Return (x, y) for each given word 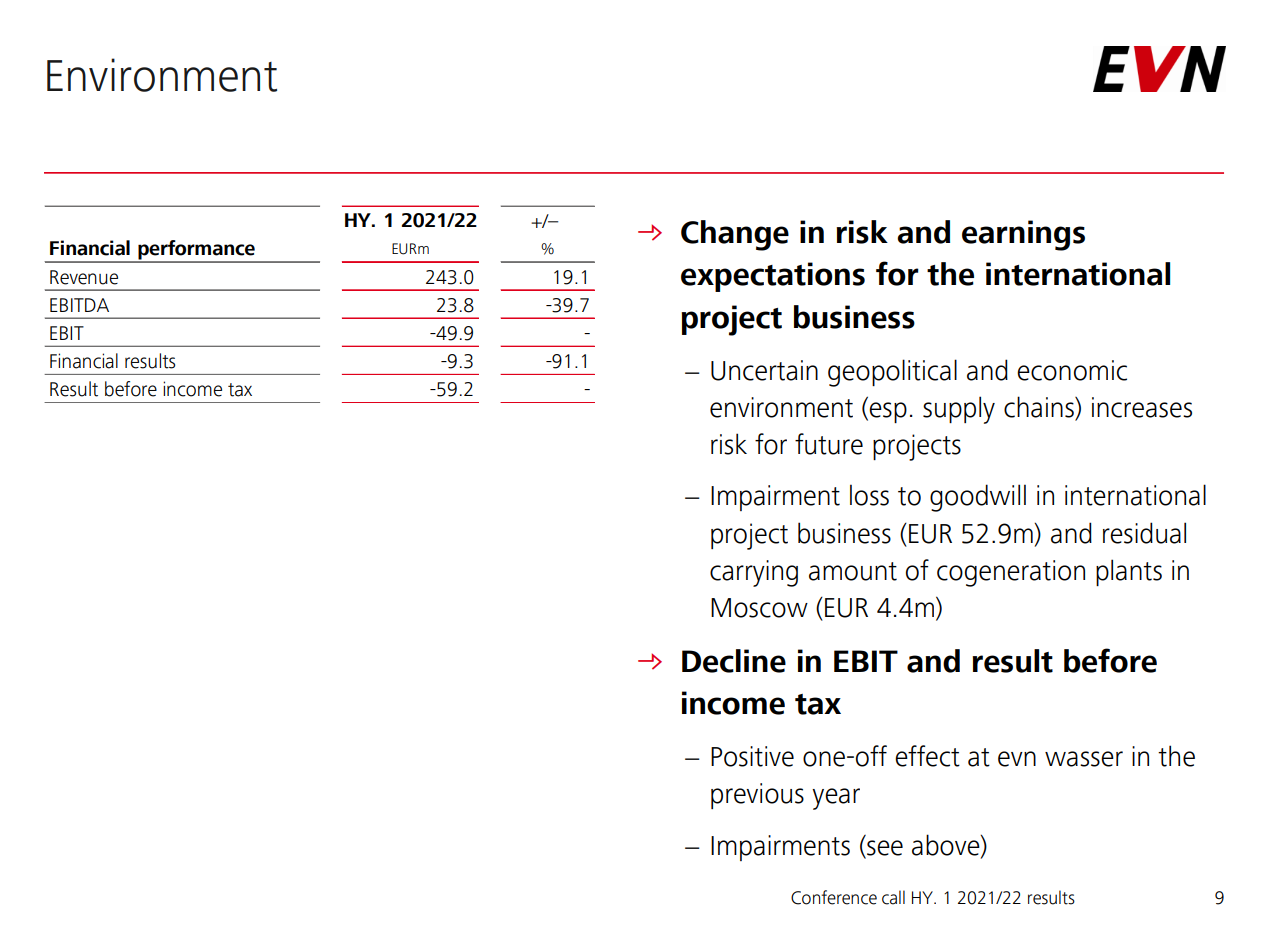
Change (735, 235)
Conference (834, 897)
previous (757, 796)
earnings (1023, 235)
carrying (754, 573)
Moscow (759, 608)
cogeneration (1011, 573)
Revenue (84, 277)
